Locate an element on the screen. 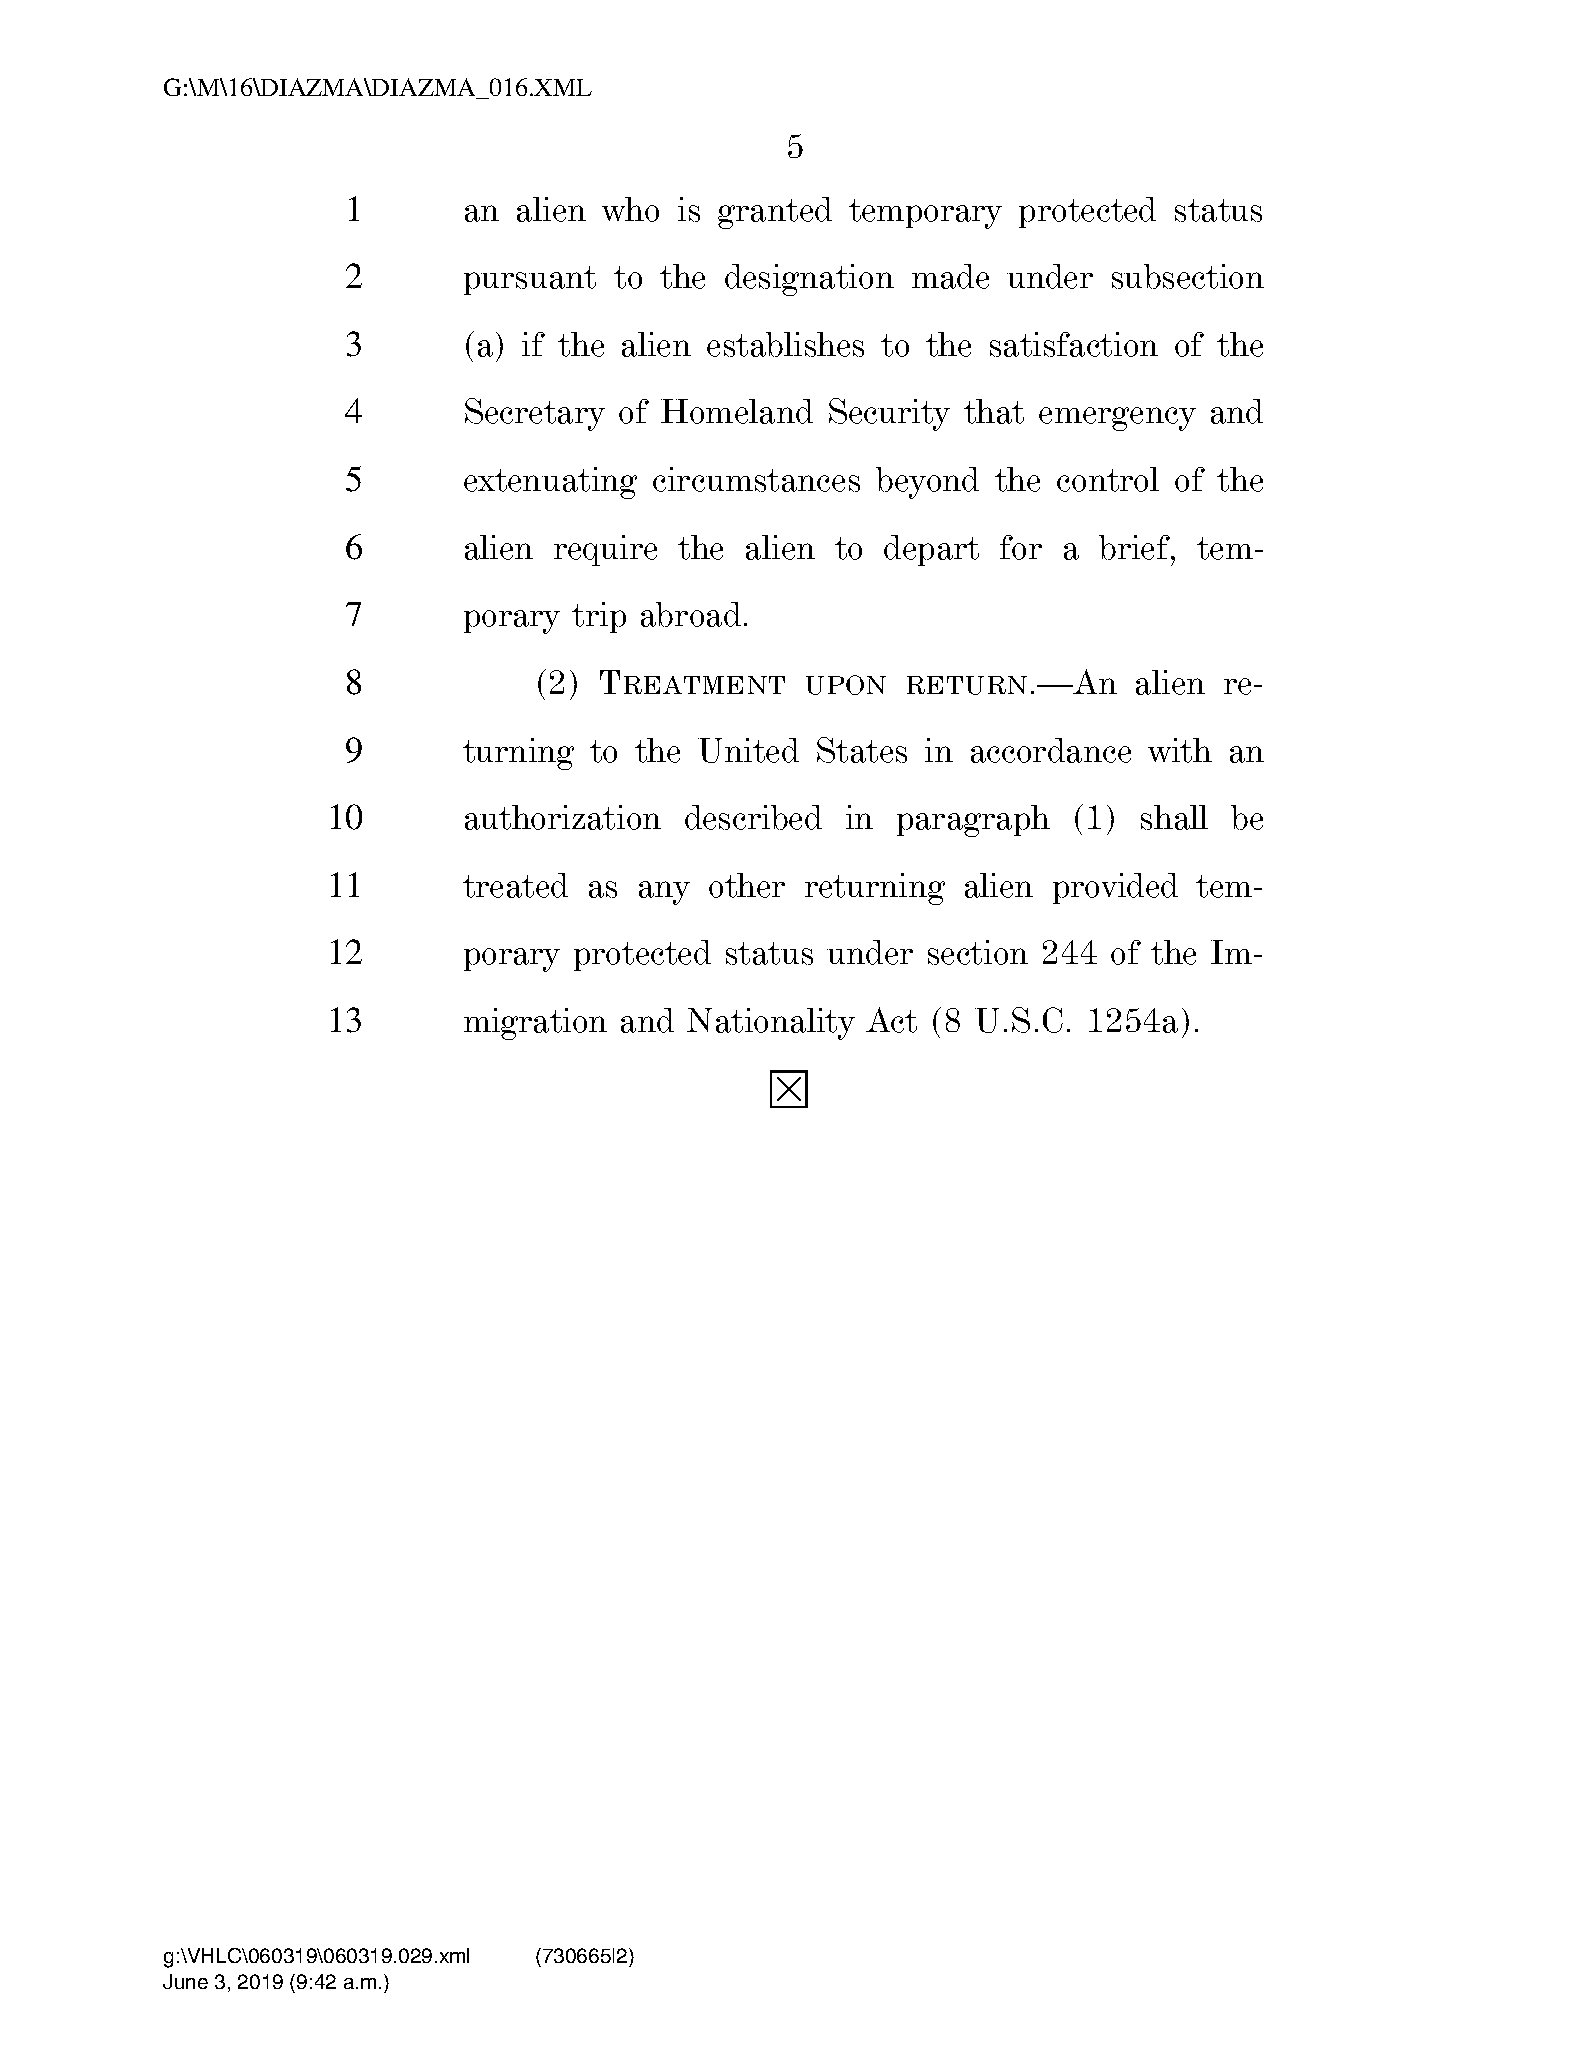 The width and height of the screenshot is (1592, 2060). Nationality is located at coordinates (771, 1024).
